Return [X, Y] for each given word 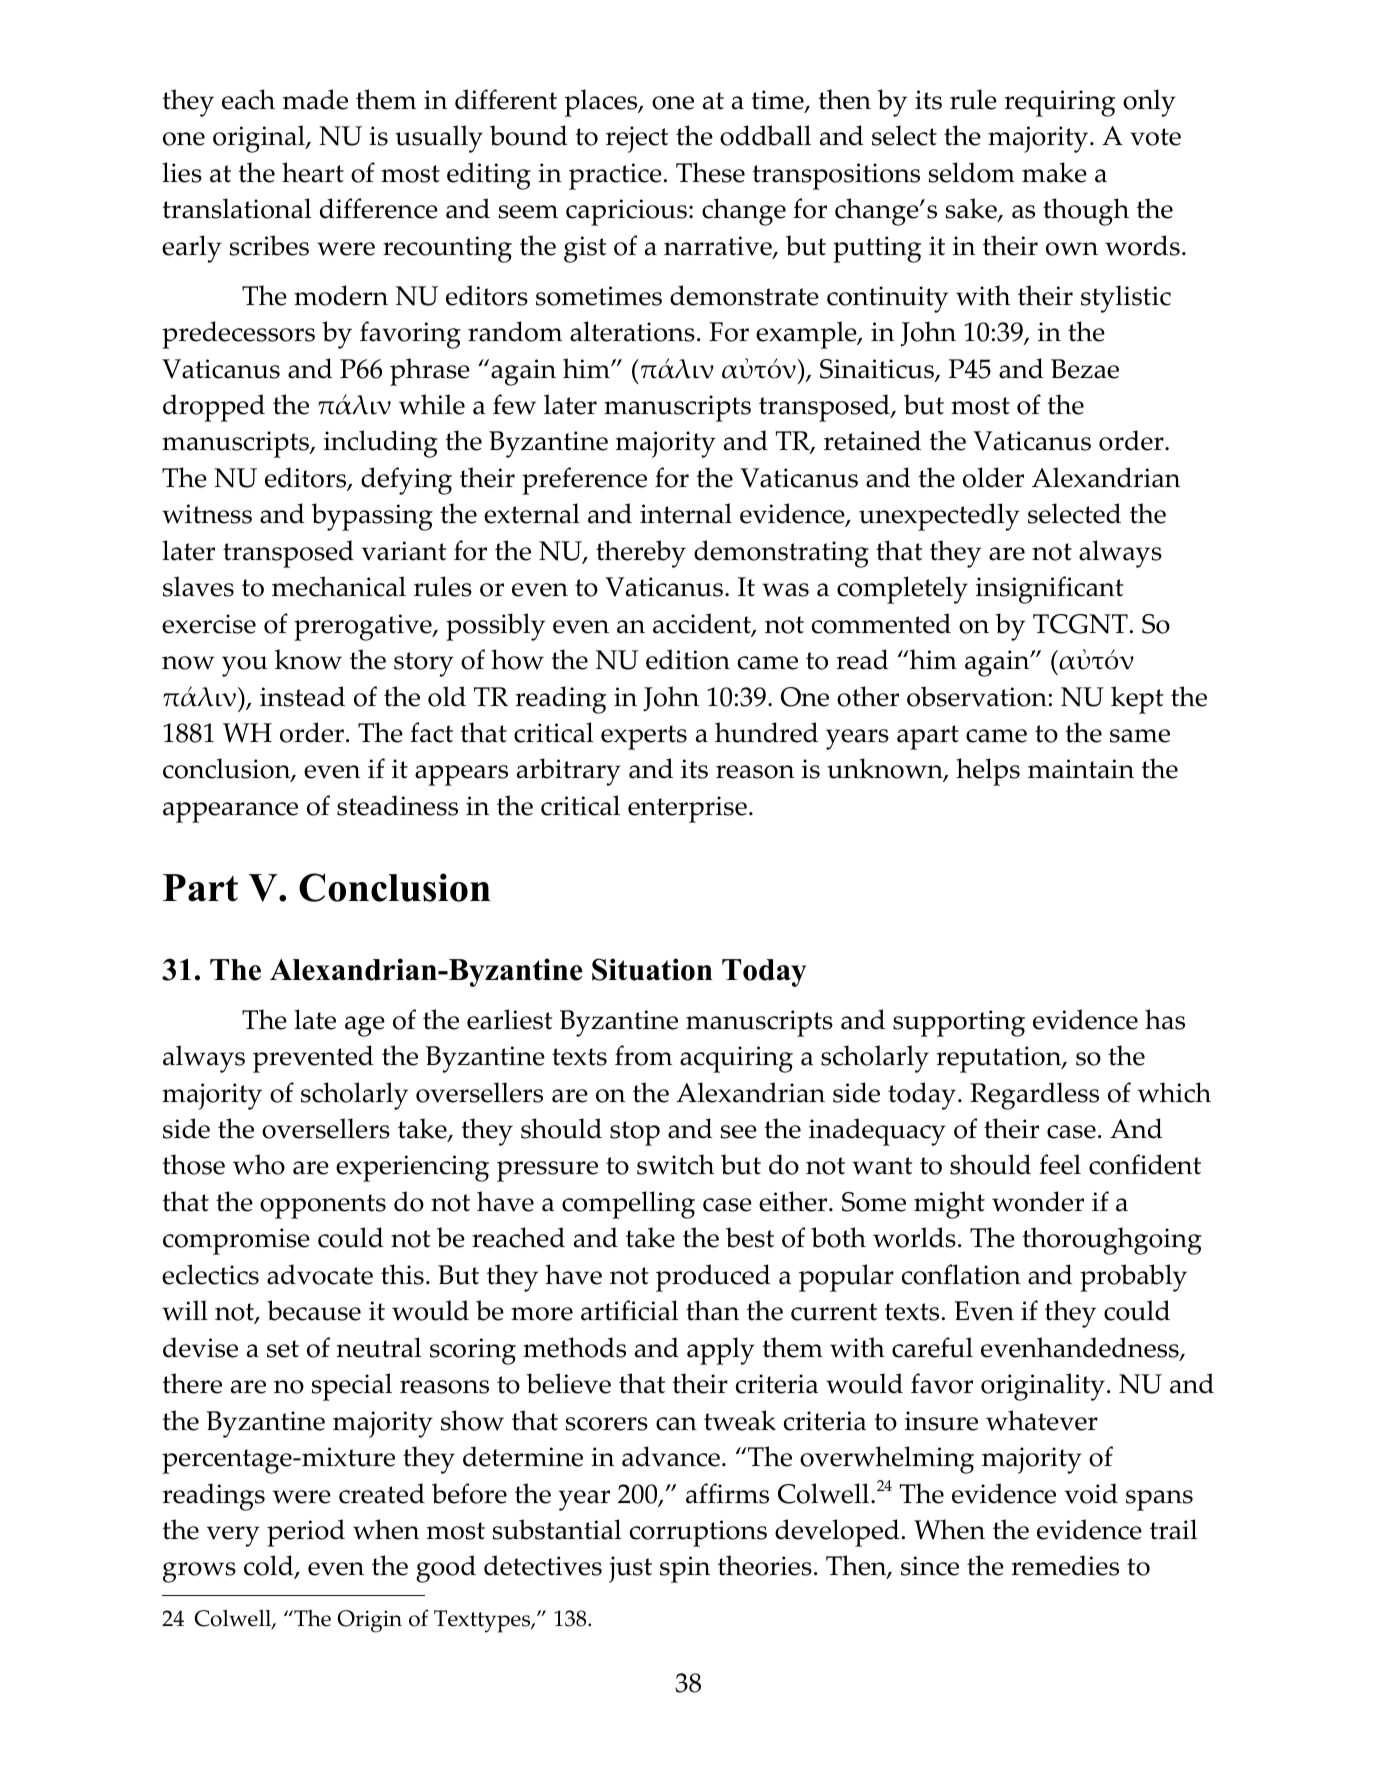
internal [686, 513]
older [993, 477]
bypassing [372, 517]
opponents [323, 1206]
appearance [230, 812]
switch [675, 1164]
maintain [1081, 769]
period [306, 1533]
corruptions [698, 1533]
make [1054, 172]
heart [313, 172]
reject [637, 139]
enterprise [687, 809]
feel [1060, 1164]
